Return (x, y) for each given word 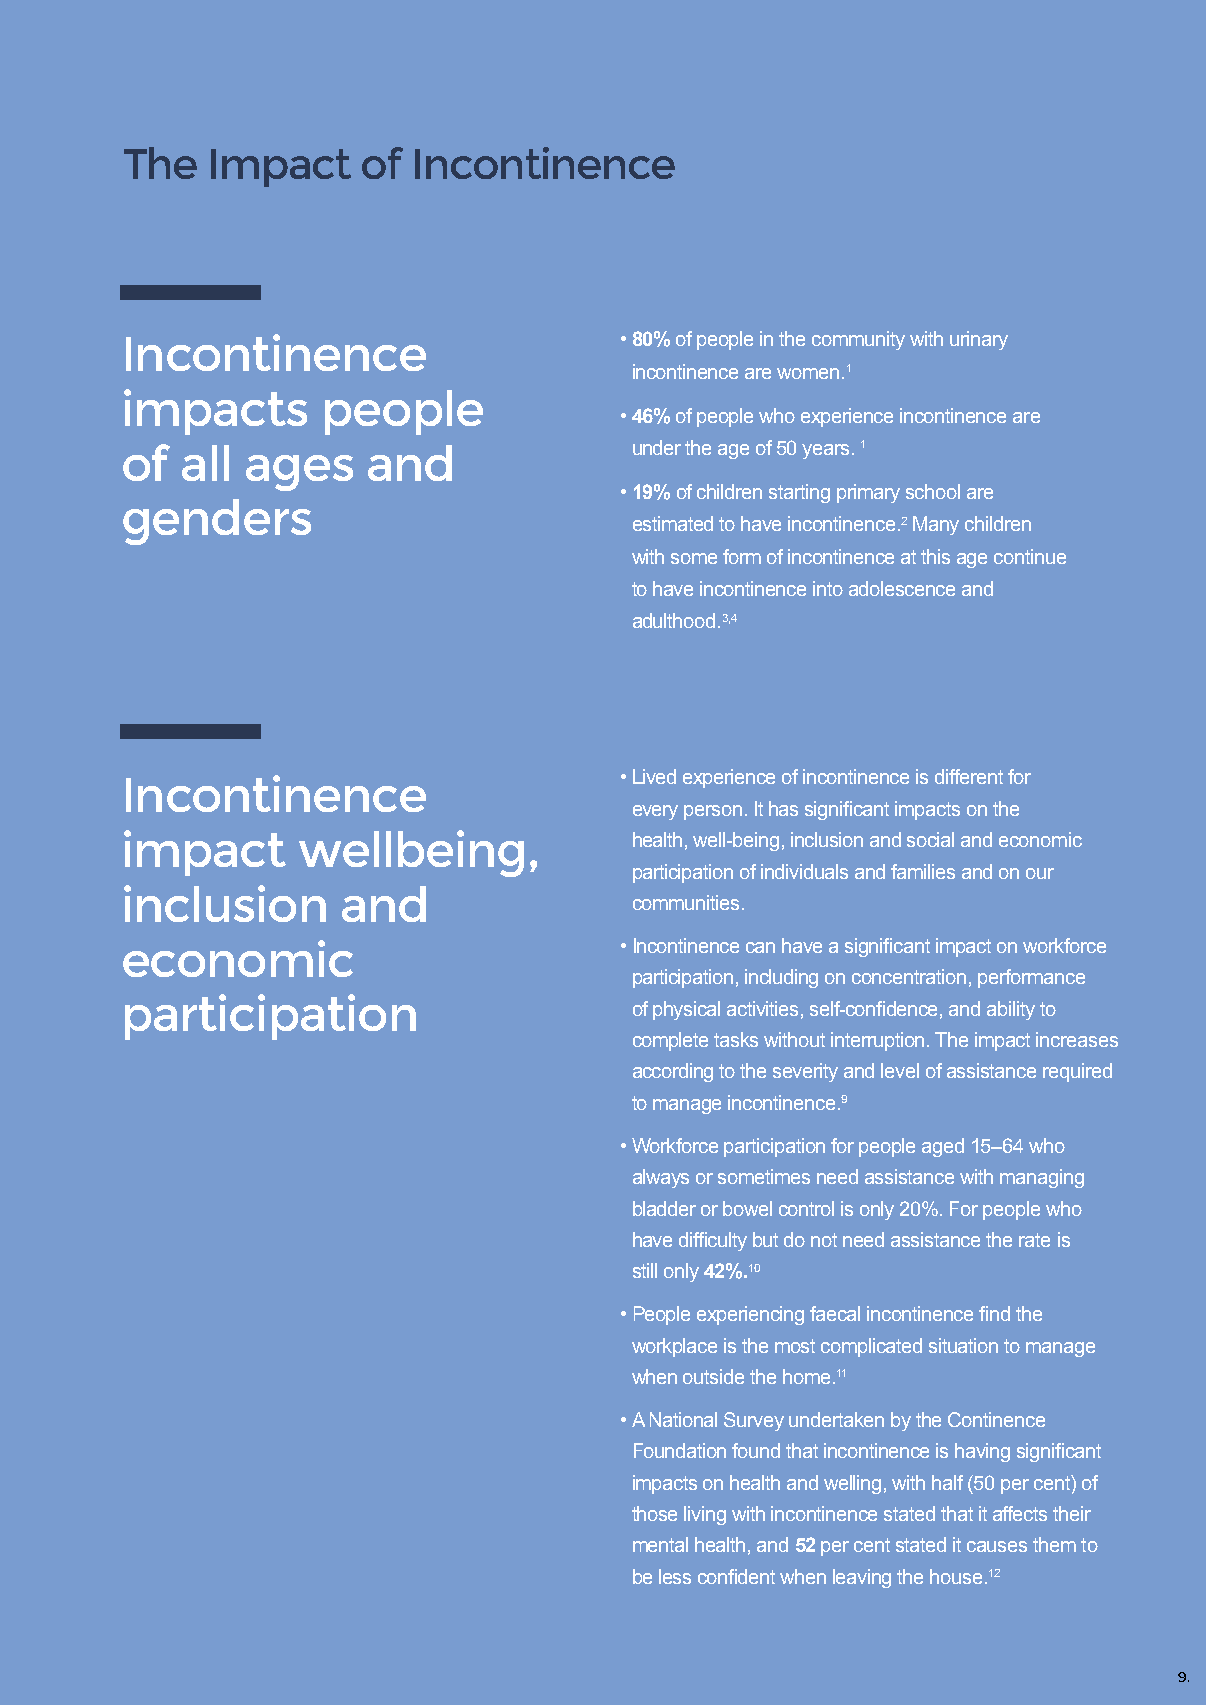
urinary (979, 340)
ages (299, 473)
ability (1011, 1010)
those (654, 1513)
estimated (673, 523)
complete (670, 1041)
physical (686, 1010)
